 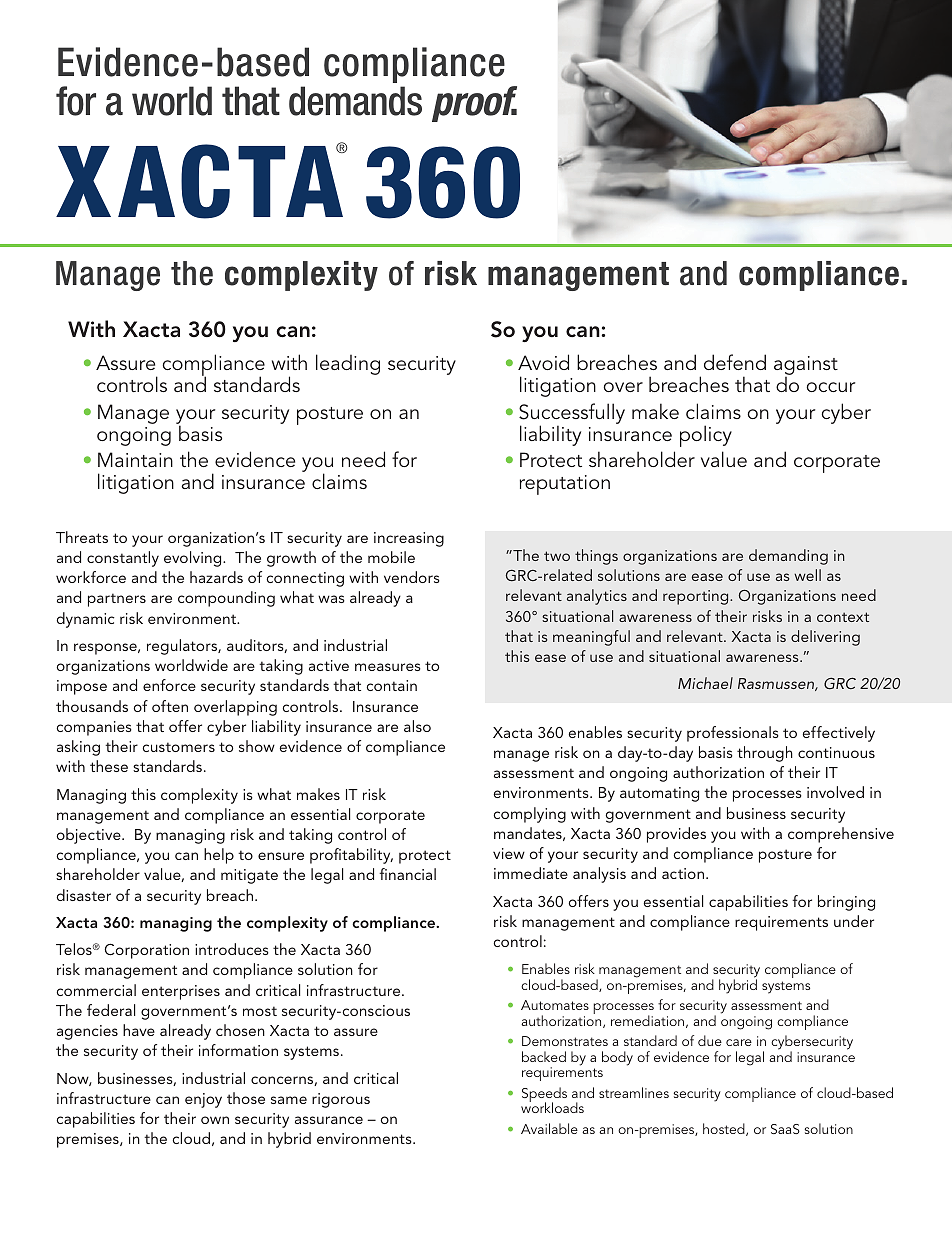 I want to click on defend, so click(x=735, y=362).
